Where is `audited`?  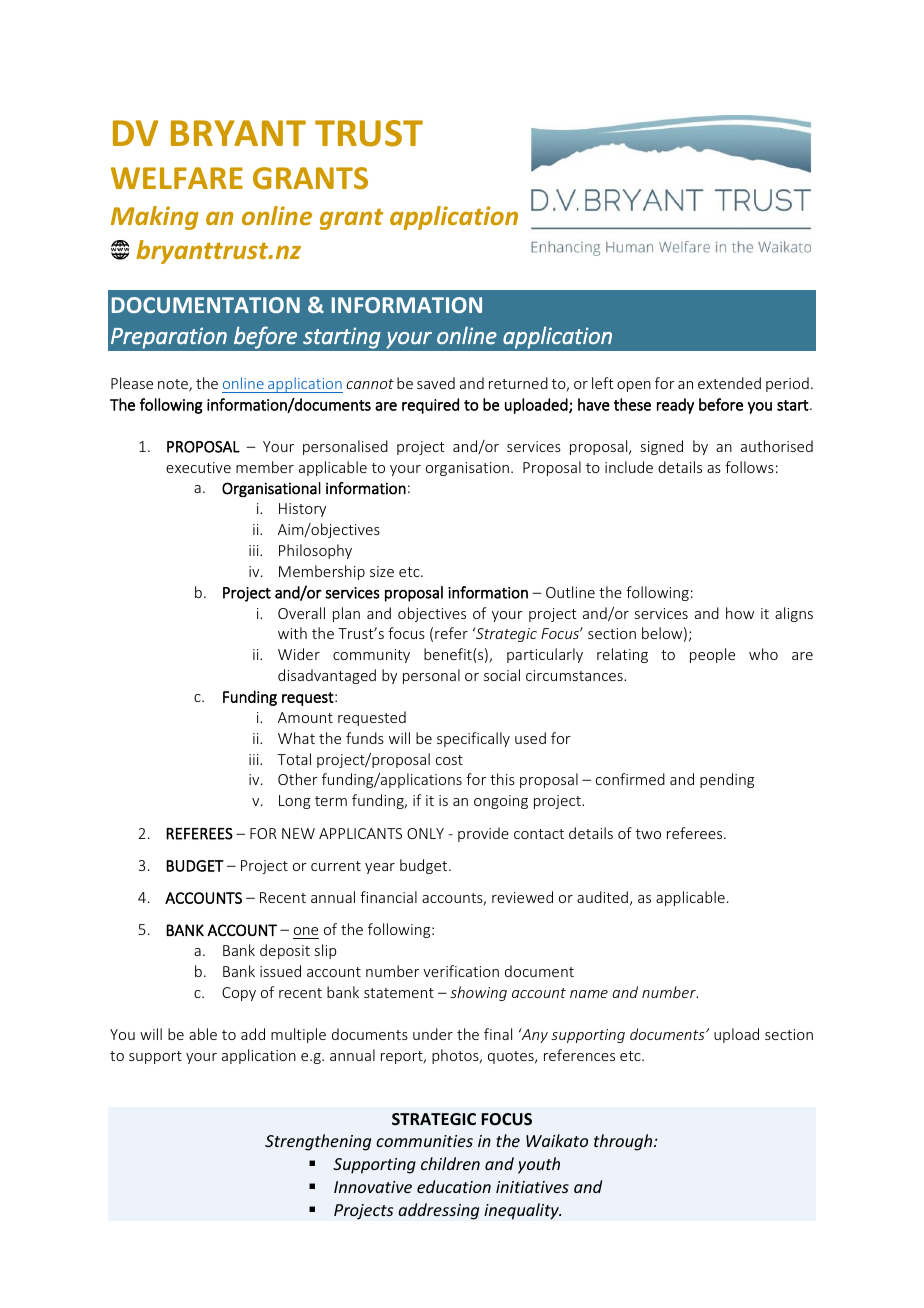
audited is located at coordinates (602, 897).
